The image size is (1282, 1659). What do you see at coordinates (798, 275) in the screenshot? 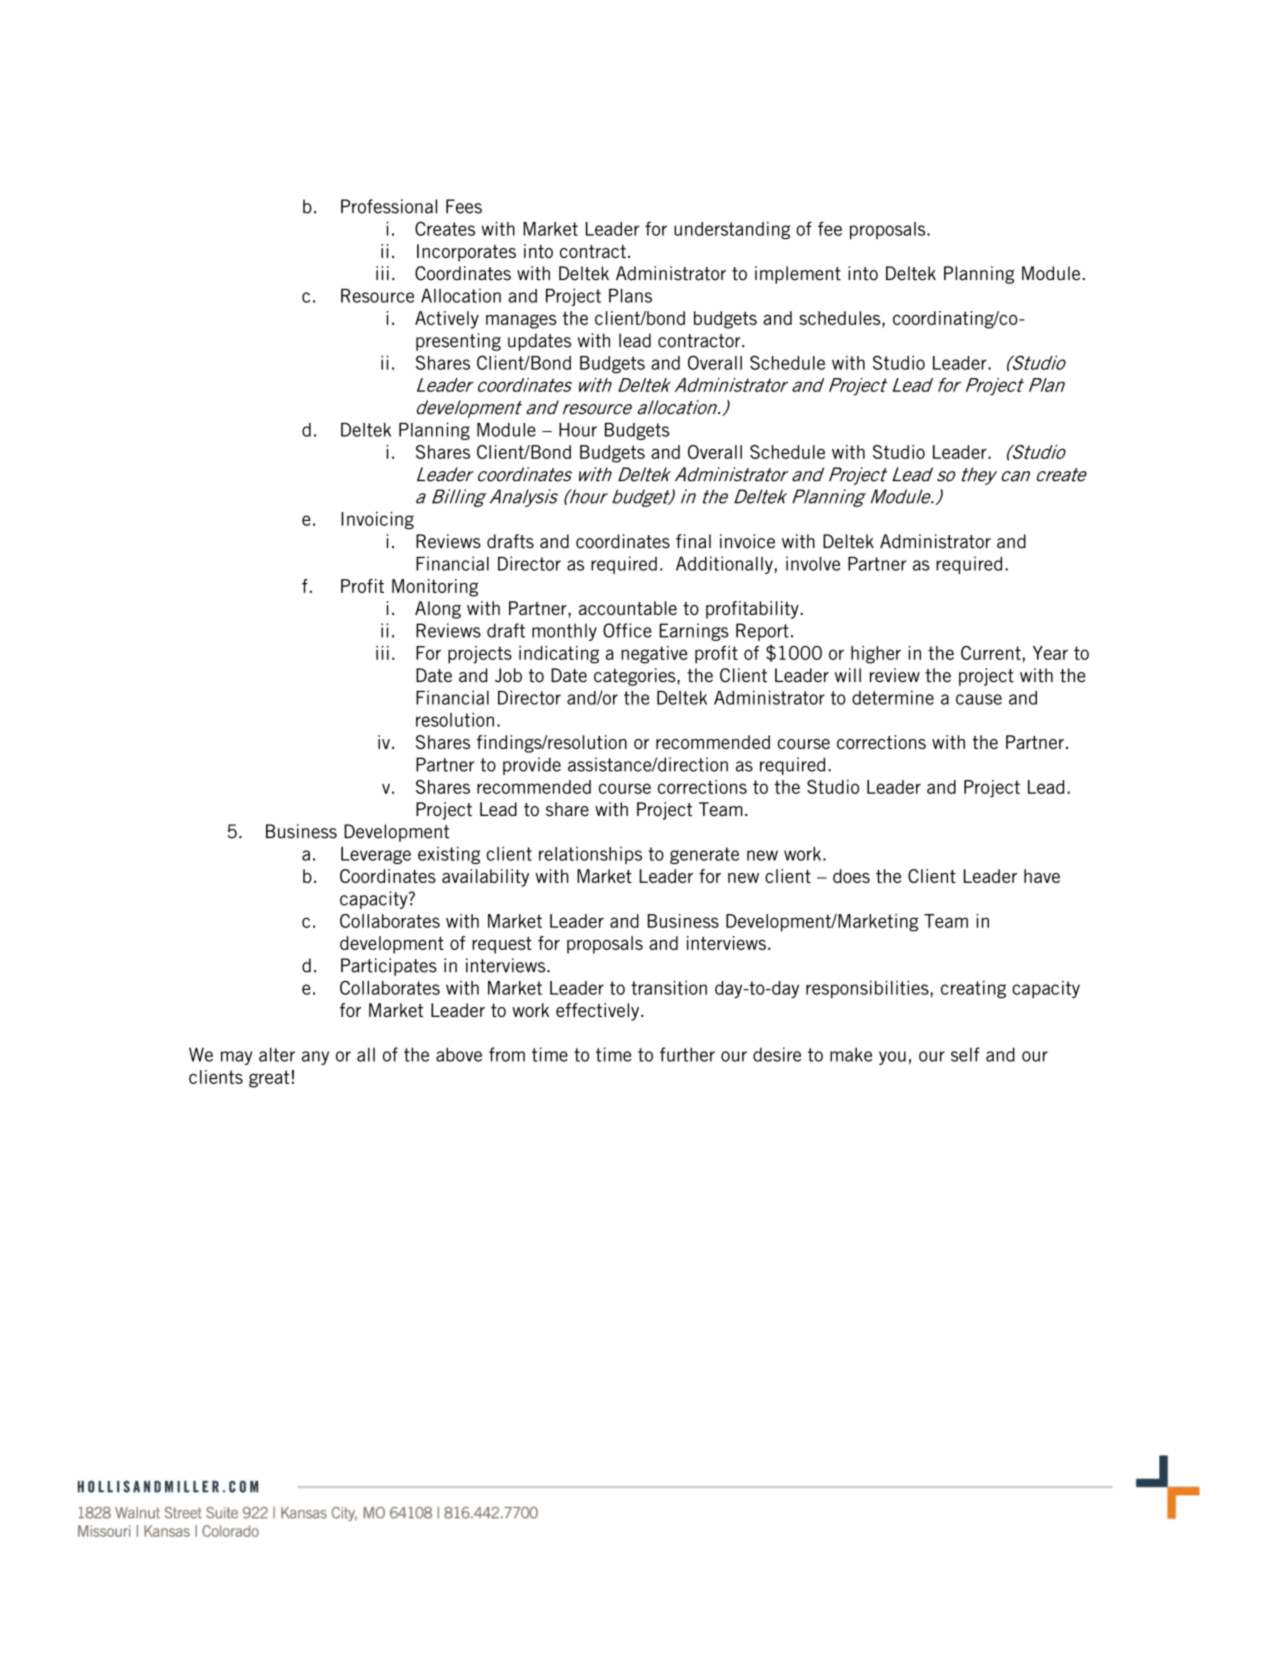
I see `implement` at bounding box center [798, 275].
